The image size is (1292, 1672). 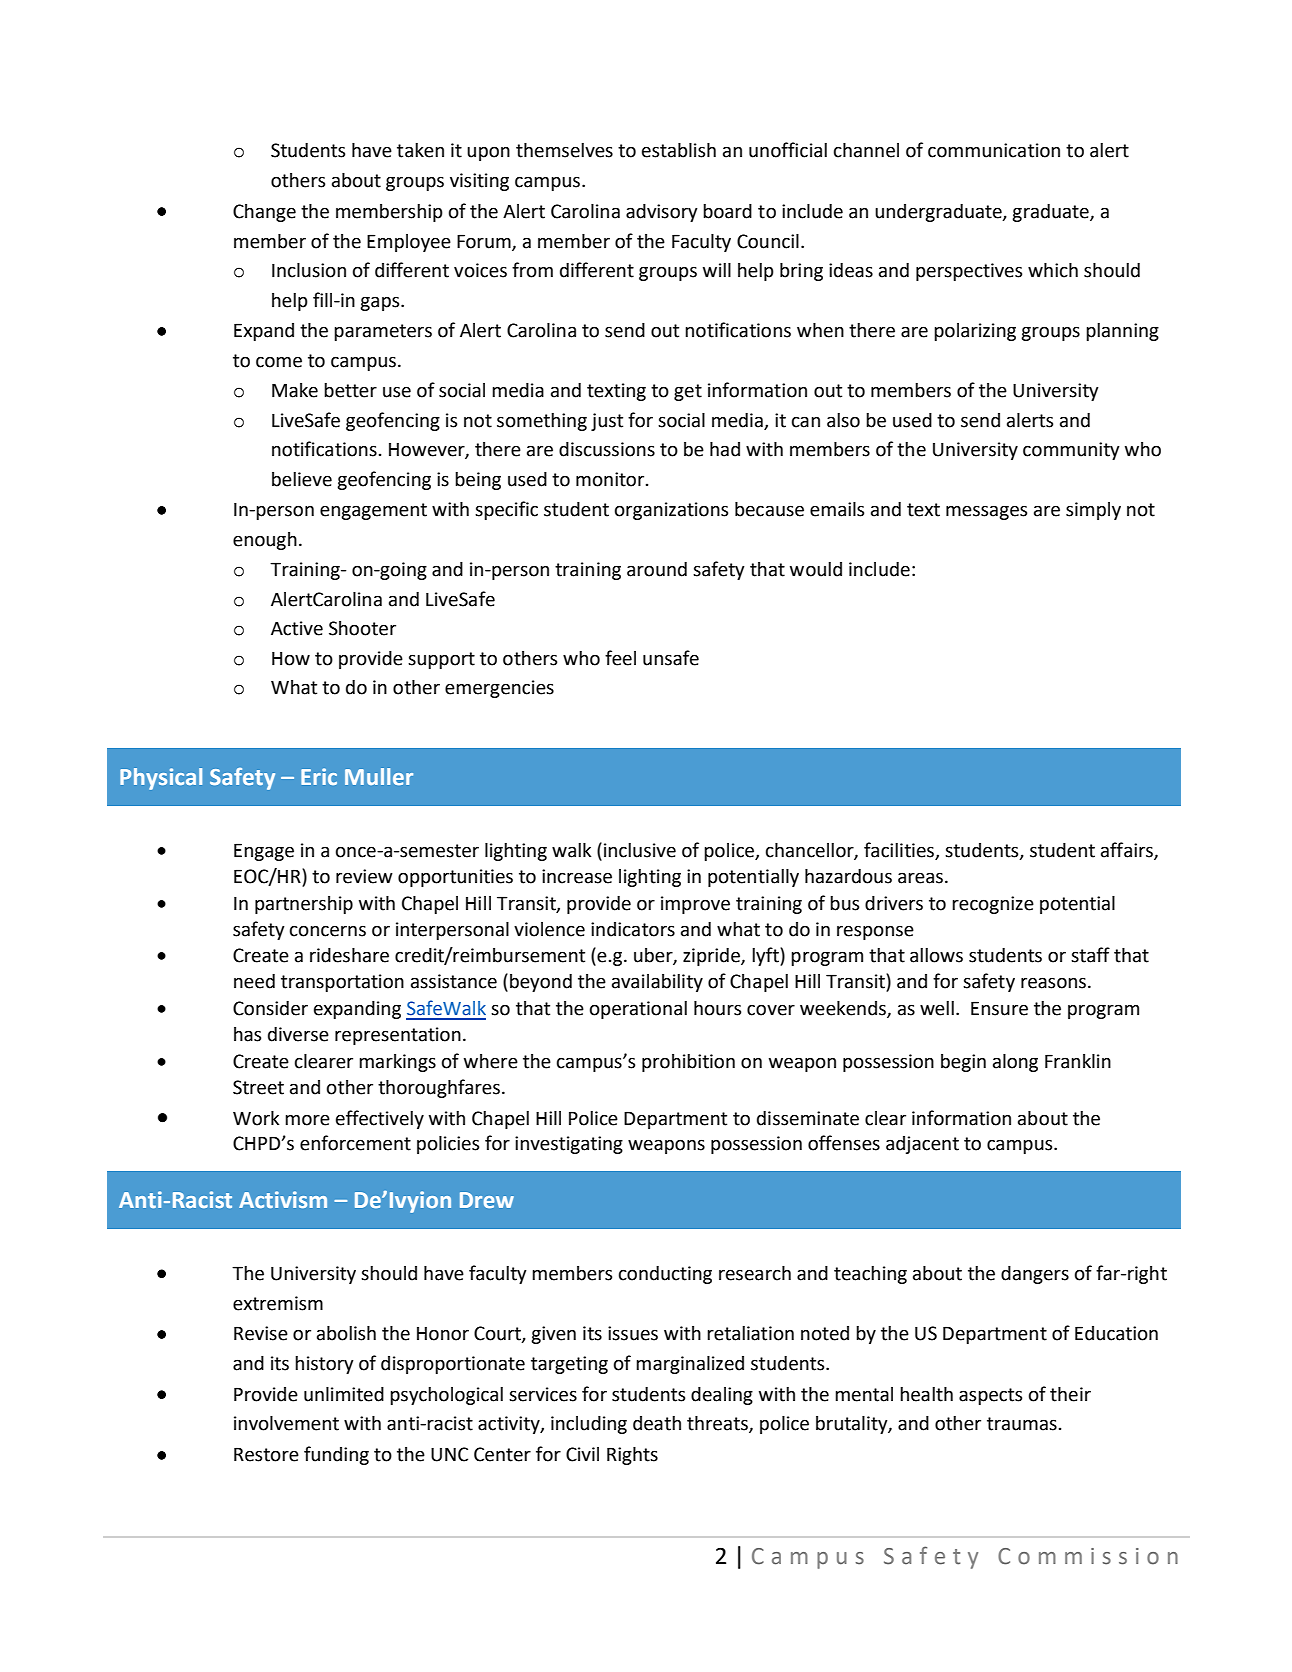 What do you see at coordinates (657, 569) in the screenshot?
I see `around` at bounding box center [657, 569].
